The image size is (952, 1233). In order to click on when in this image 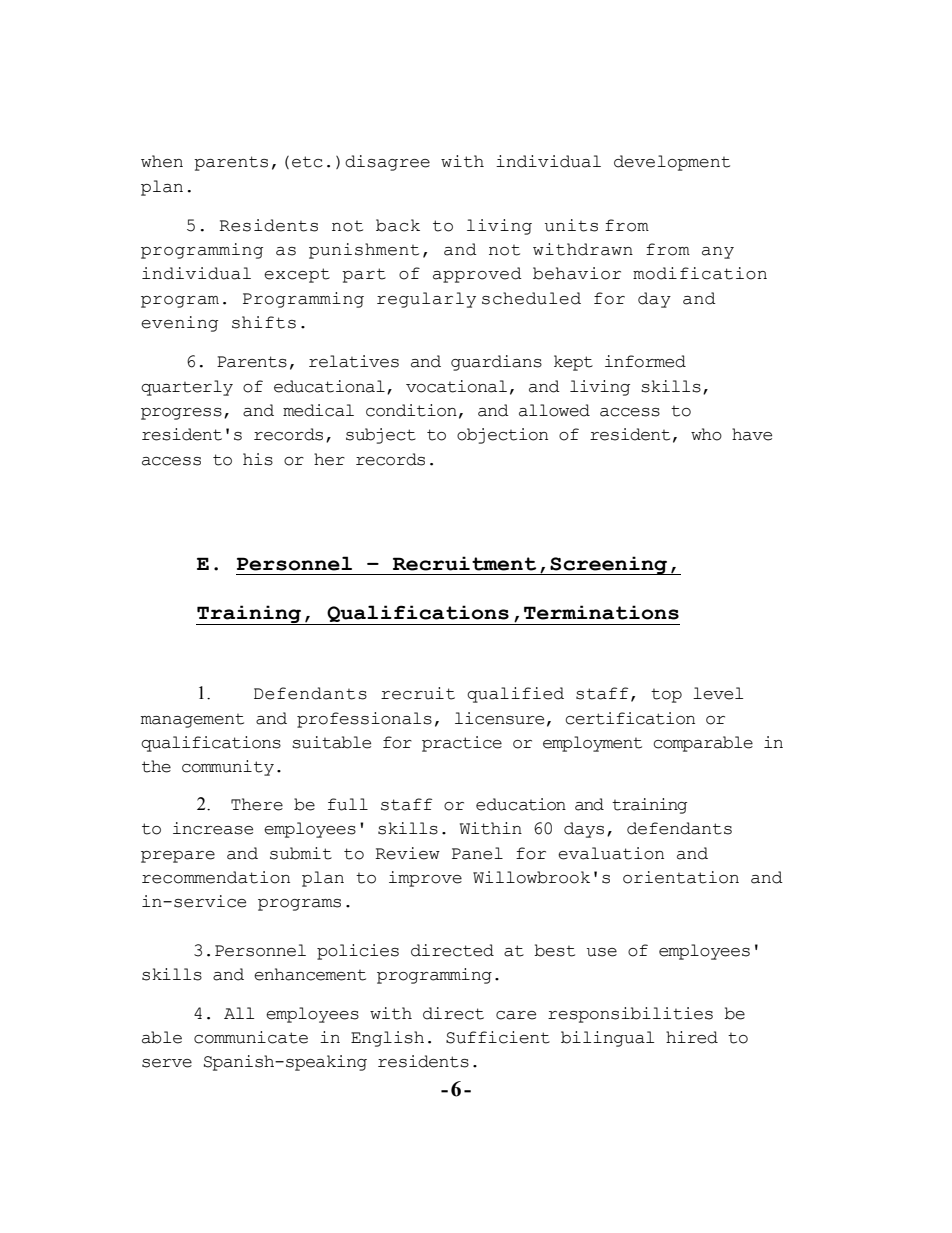, I will do `click(162, 161)`.
